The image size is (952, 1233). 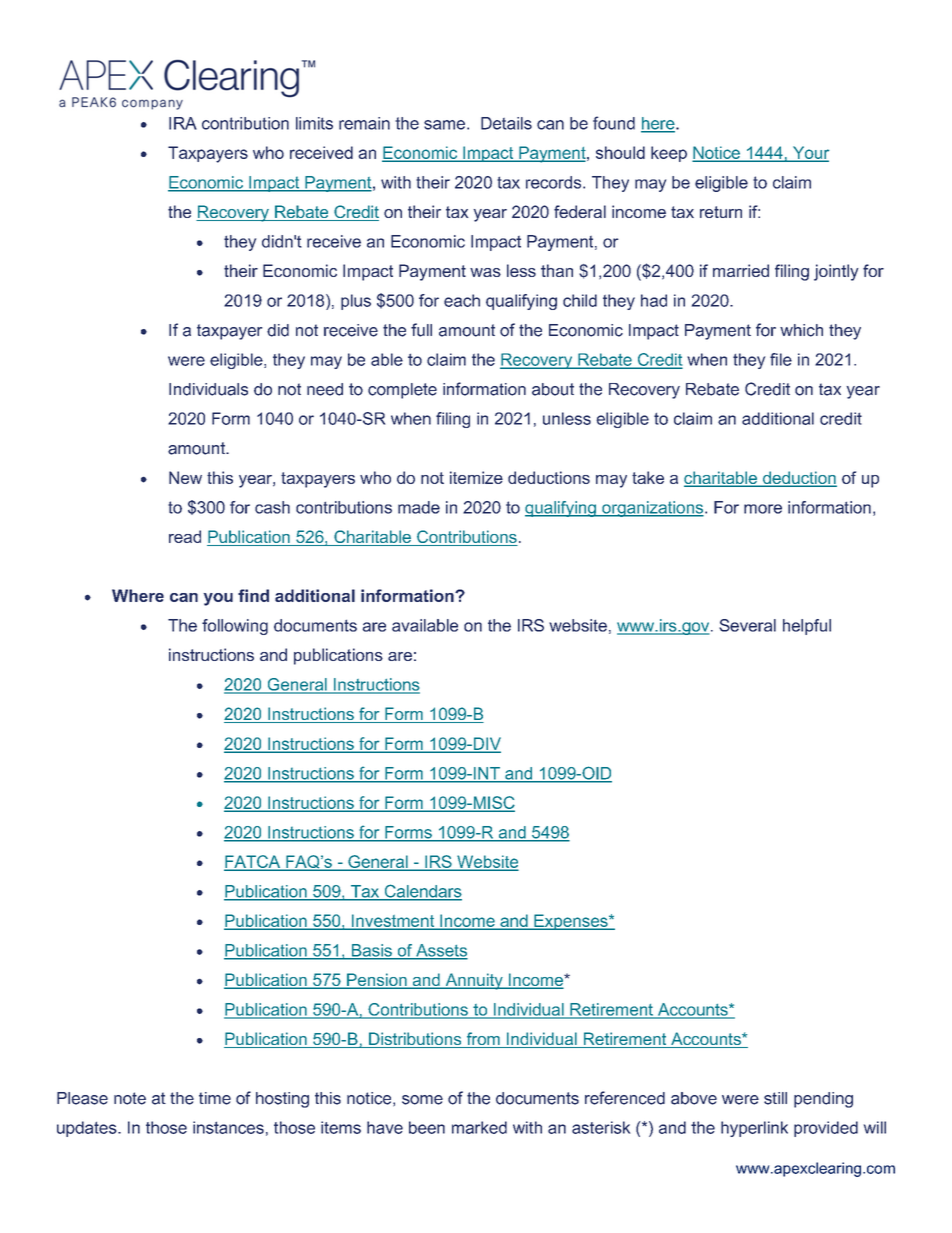 What do you see at coordinates (506, 123) in the document?
I see `Details` at bounding box center [506, 123].
